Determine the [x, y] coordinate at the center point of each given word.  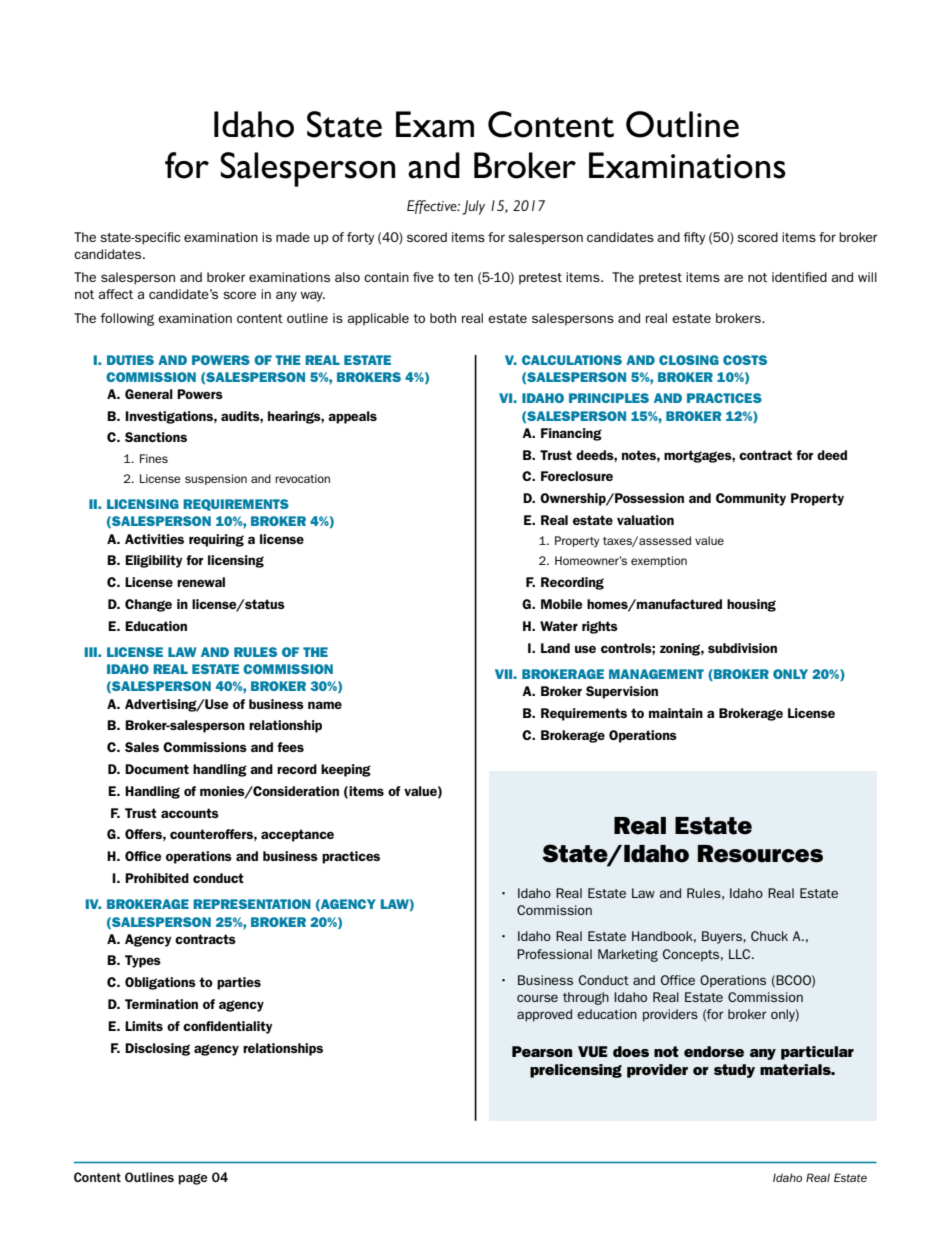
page [193, 1179]
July [473, 207]
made [293, 237]
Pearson [542, 1051]
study [734, 1071]
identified [799, 277]
